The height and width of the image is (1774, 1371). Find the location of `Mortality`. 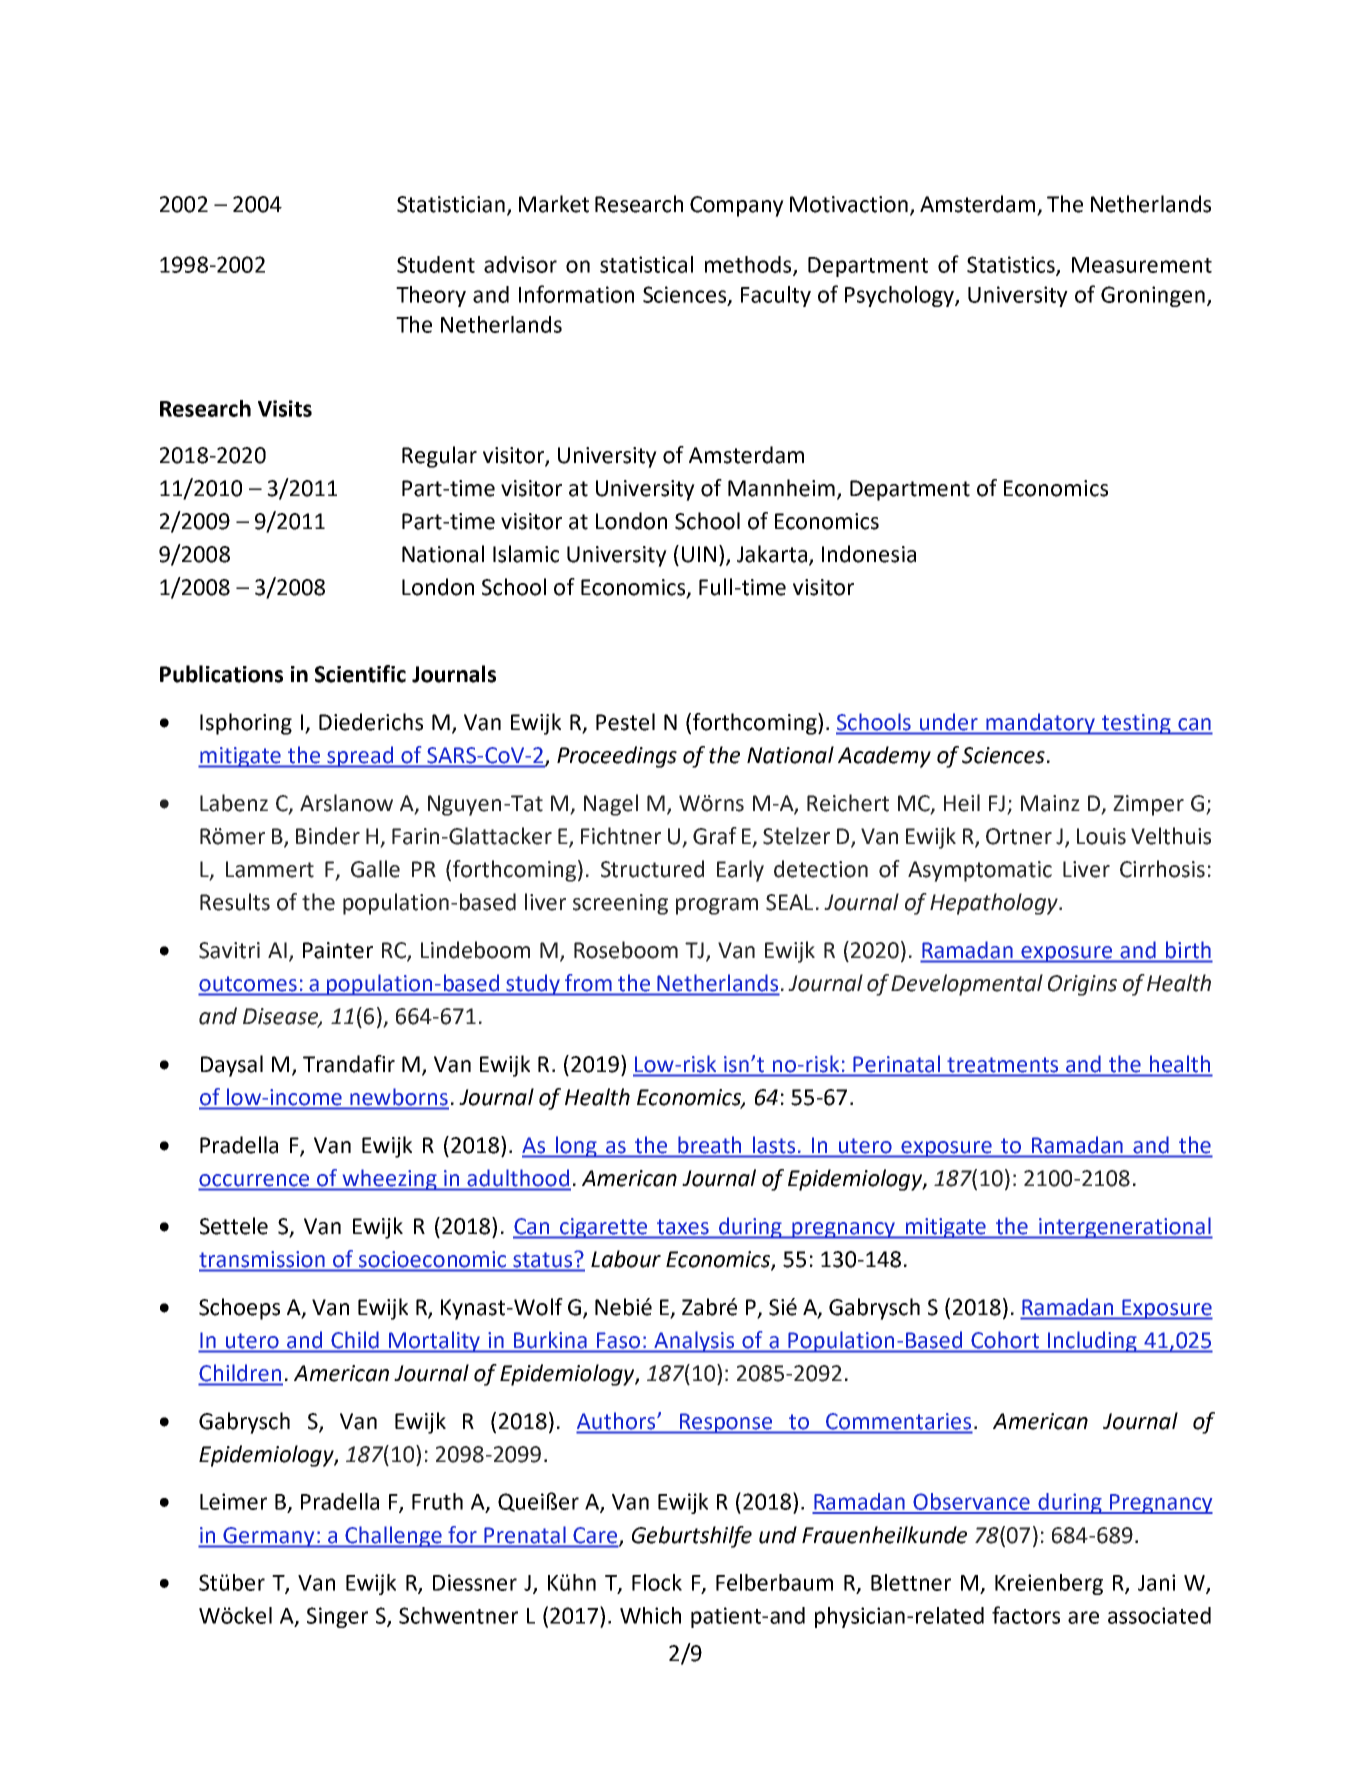

Mortality is located at coordinates (435, 1342).
